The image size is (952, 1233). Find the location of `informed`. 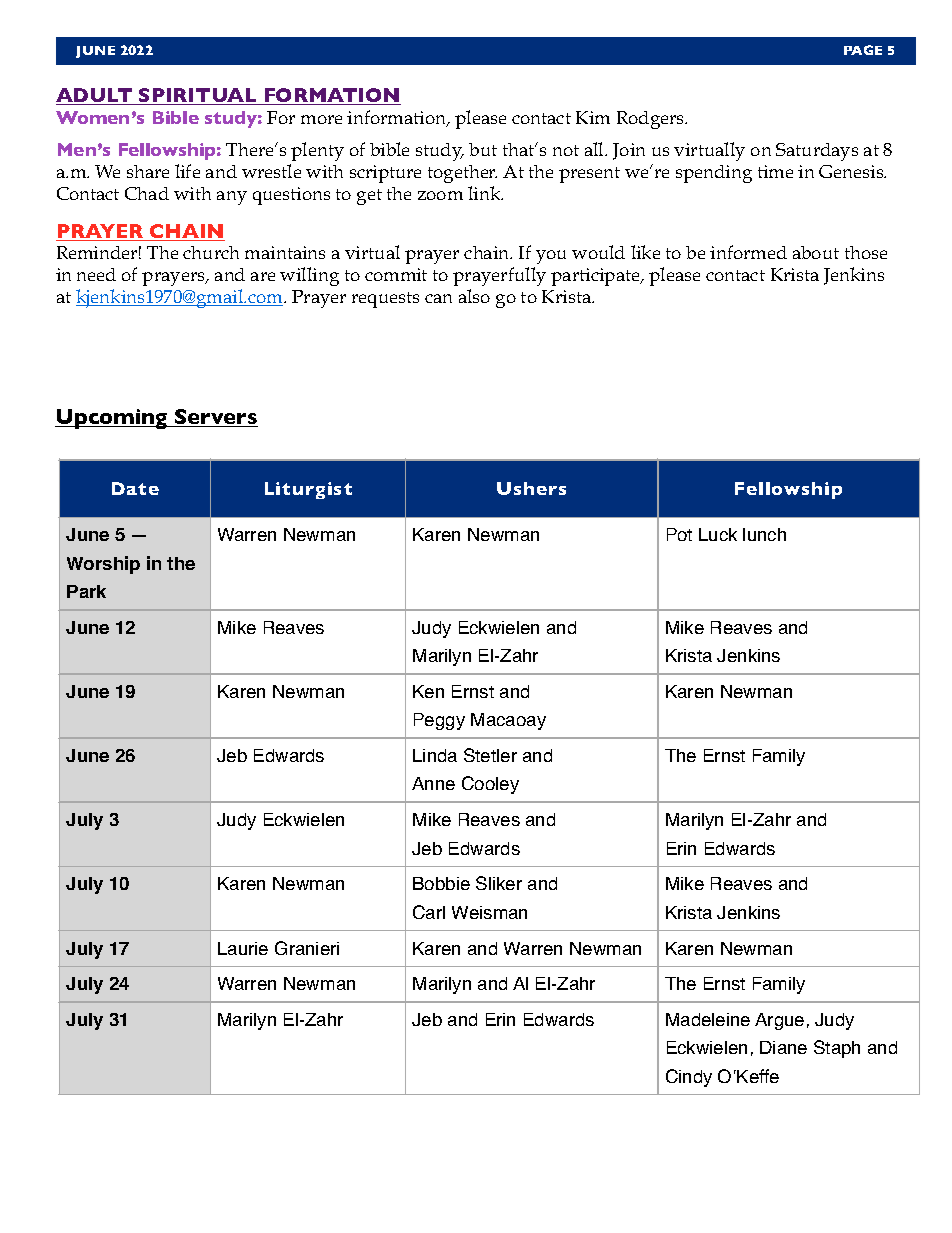

informed is located at coordinates (748, 252).
